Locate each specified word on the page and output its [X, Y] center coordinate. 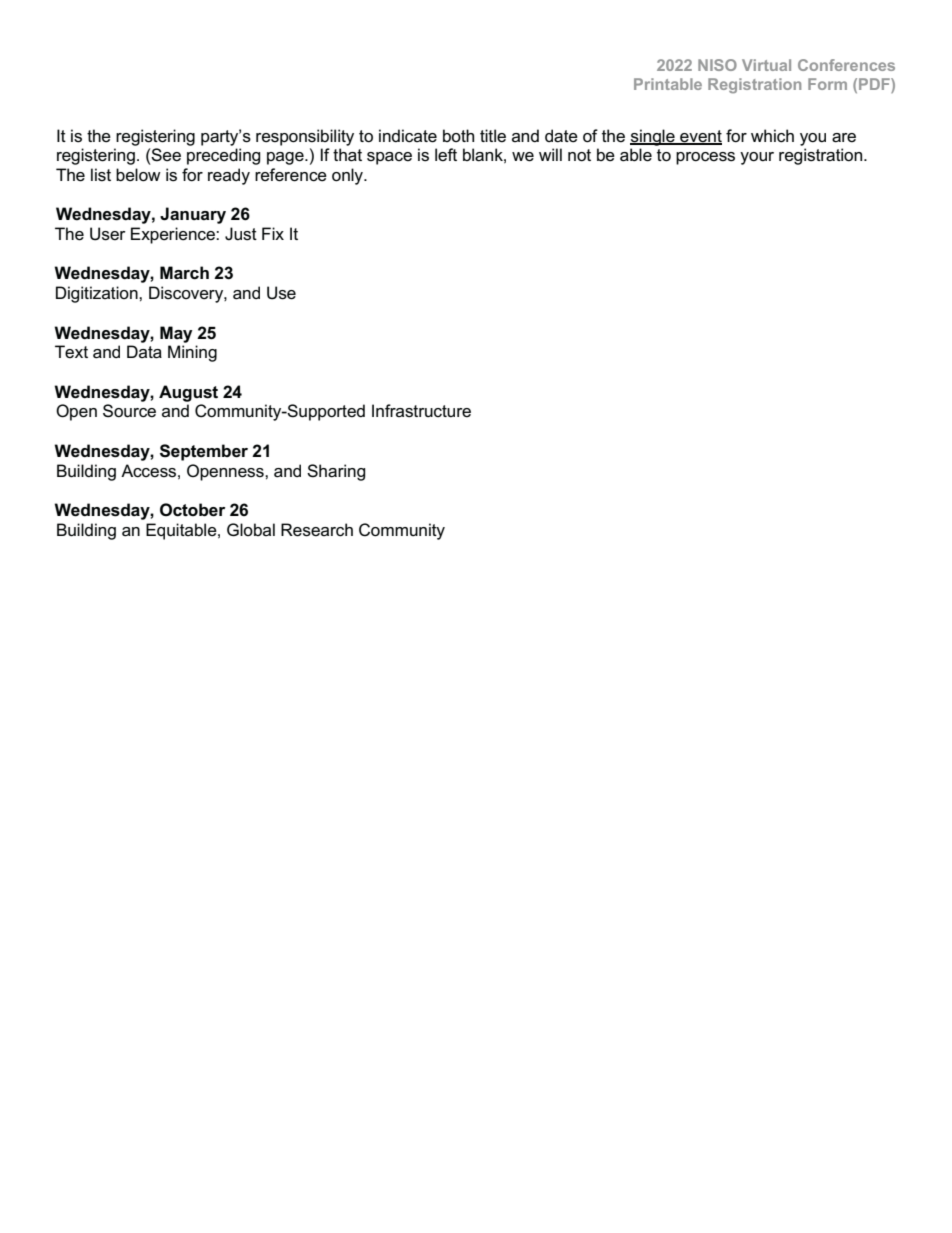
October [192, 510]
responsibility [305, 137]
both [458, 135]
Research [317, 530]
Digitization [98, 294]
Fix [273, 233]
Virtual [766, 65]
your [757, 158]
